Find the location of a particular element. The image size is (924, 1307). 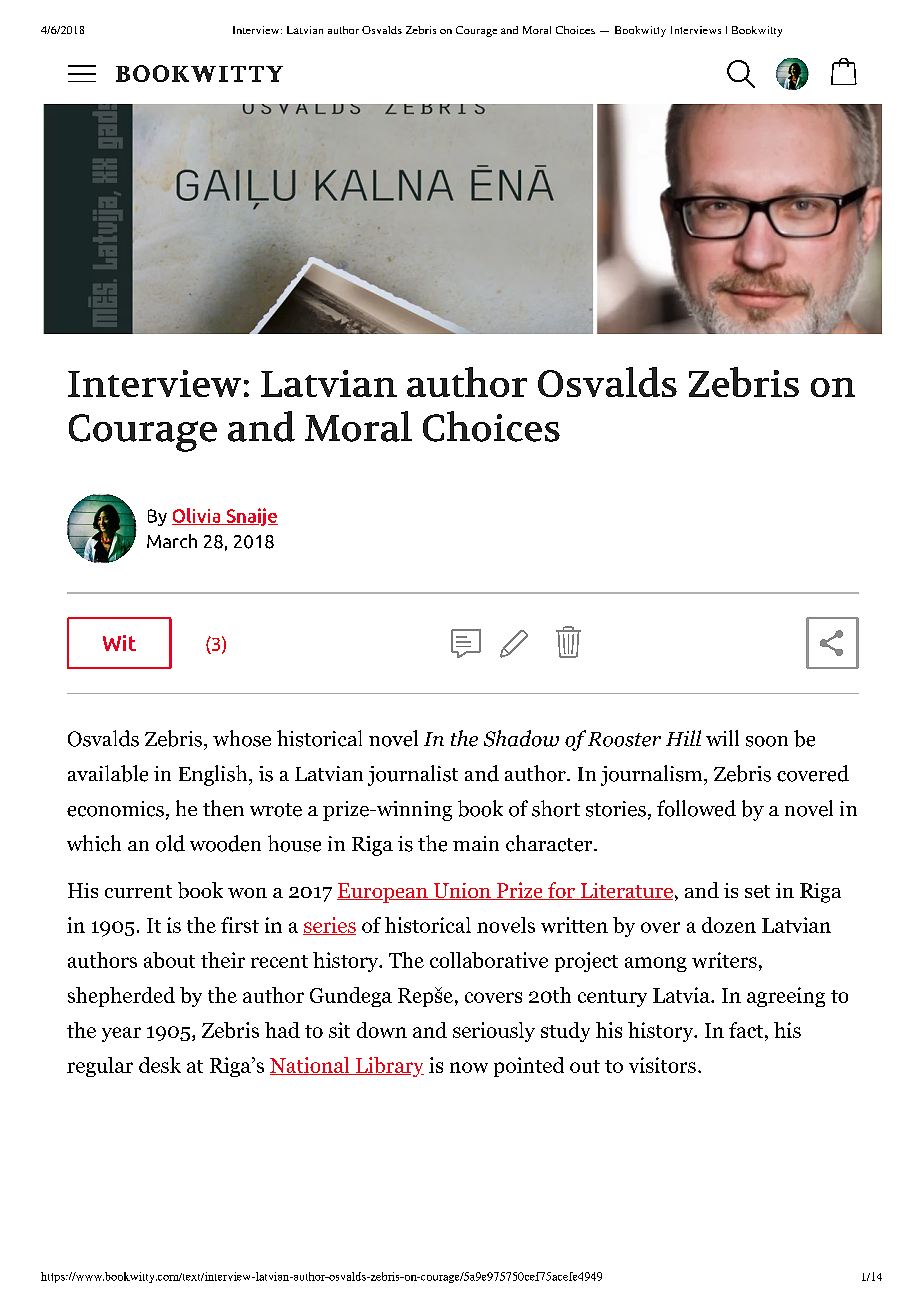

Union is located at coordinates (462, 891).
